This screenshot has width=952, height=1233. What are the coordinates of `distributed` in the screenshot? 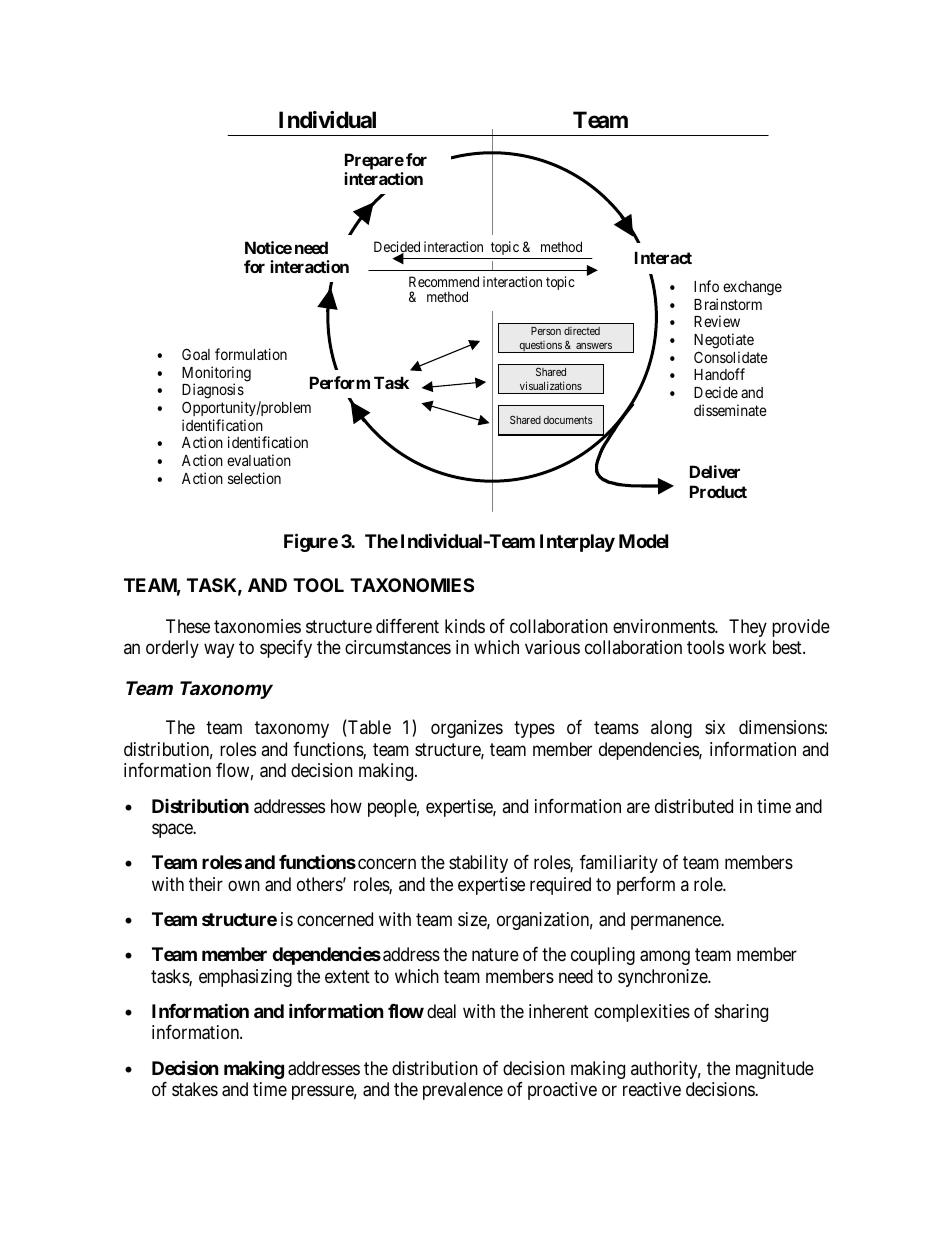 It's located at (694, 806).
